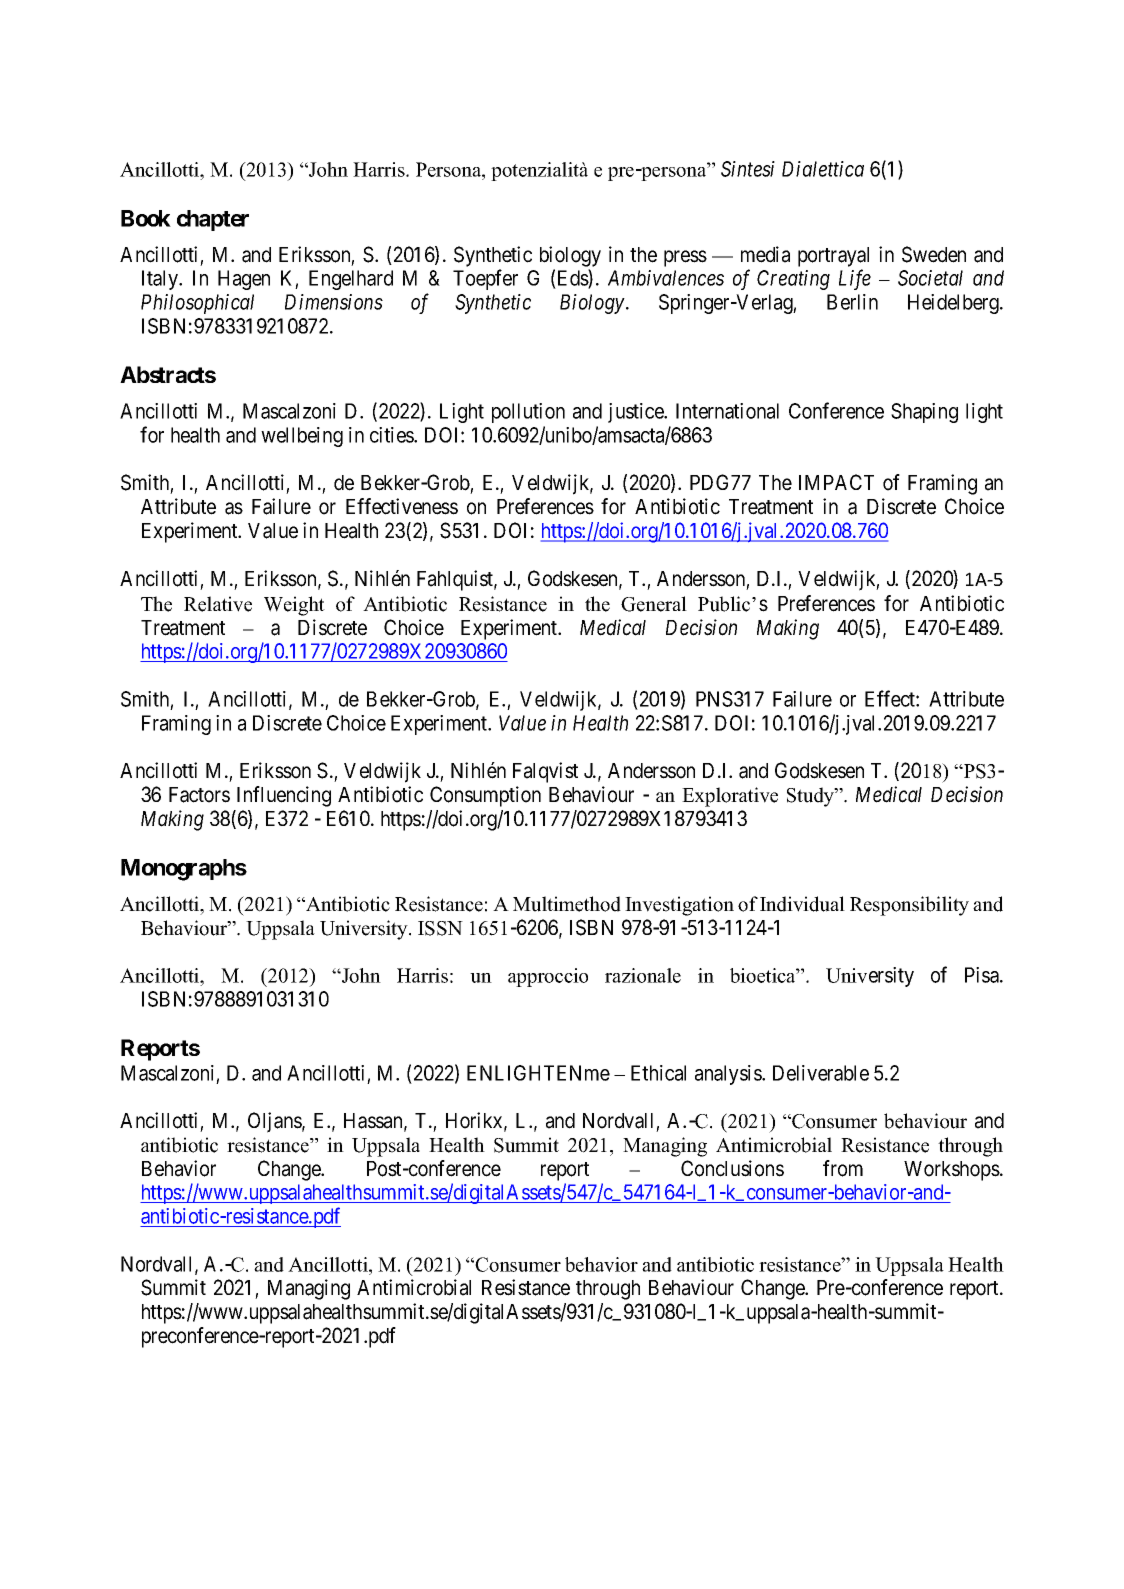  Describe the element at coordinates (213, 220) in the screenshot. I see `chapter` at that location.
